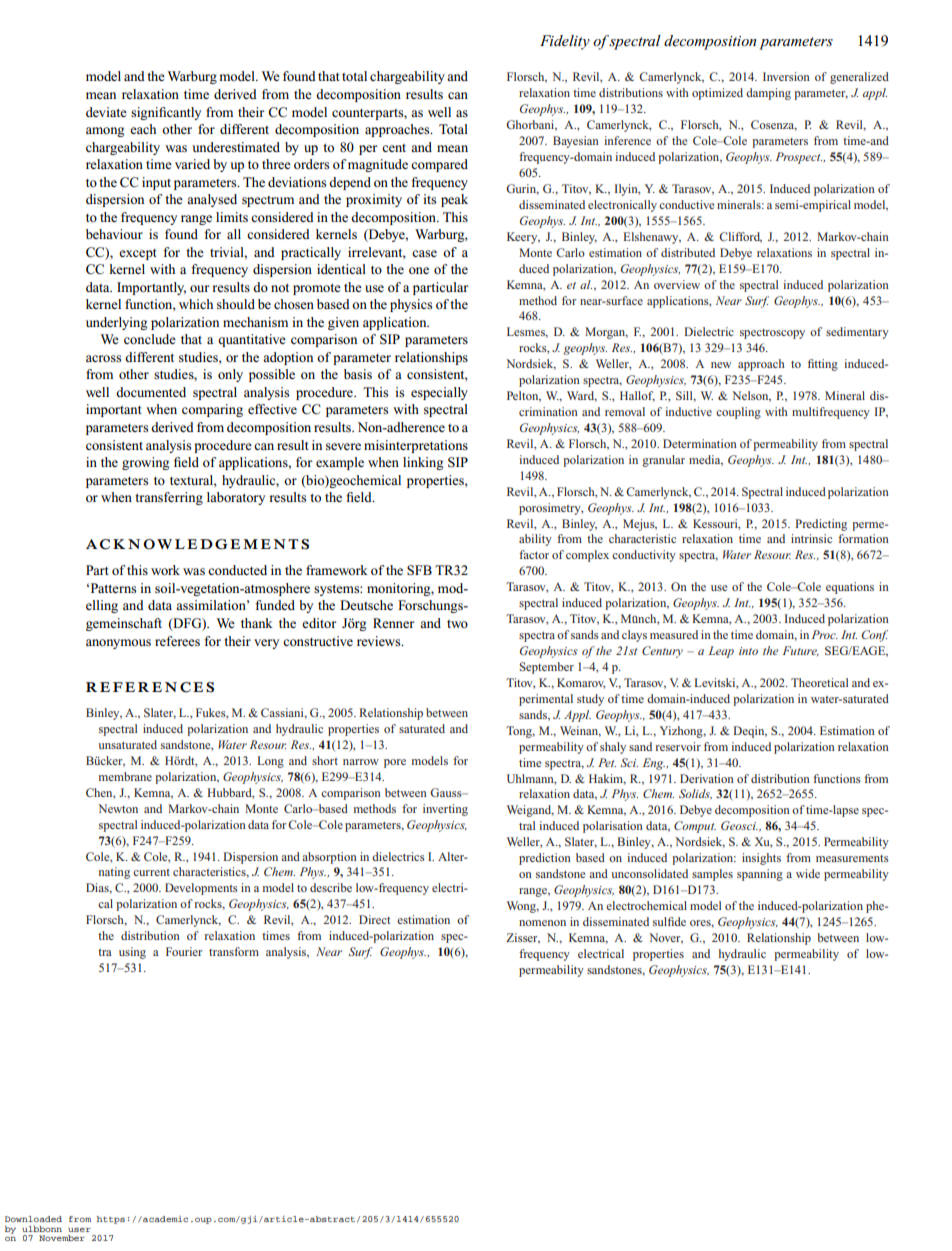 This page has height=1251, width=952. Describe the element at coordinates (457, 624) in the page. I see `two` at that location.
